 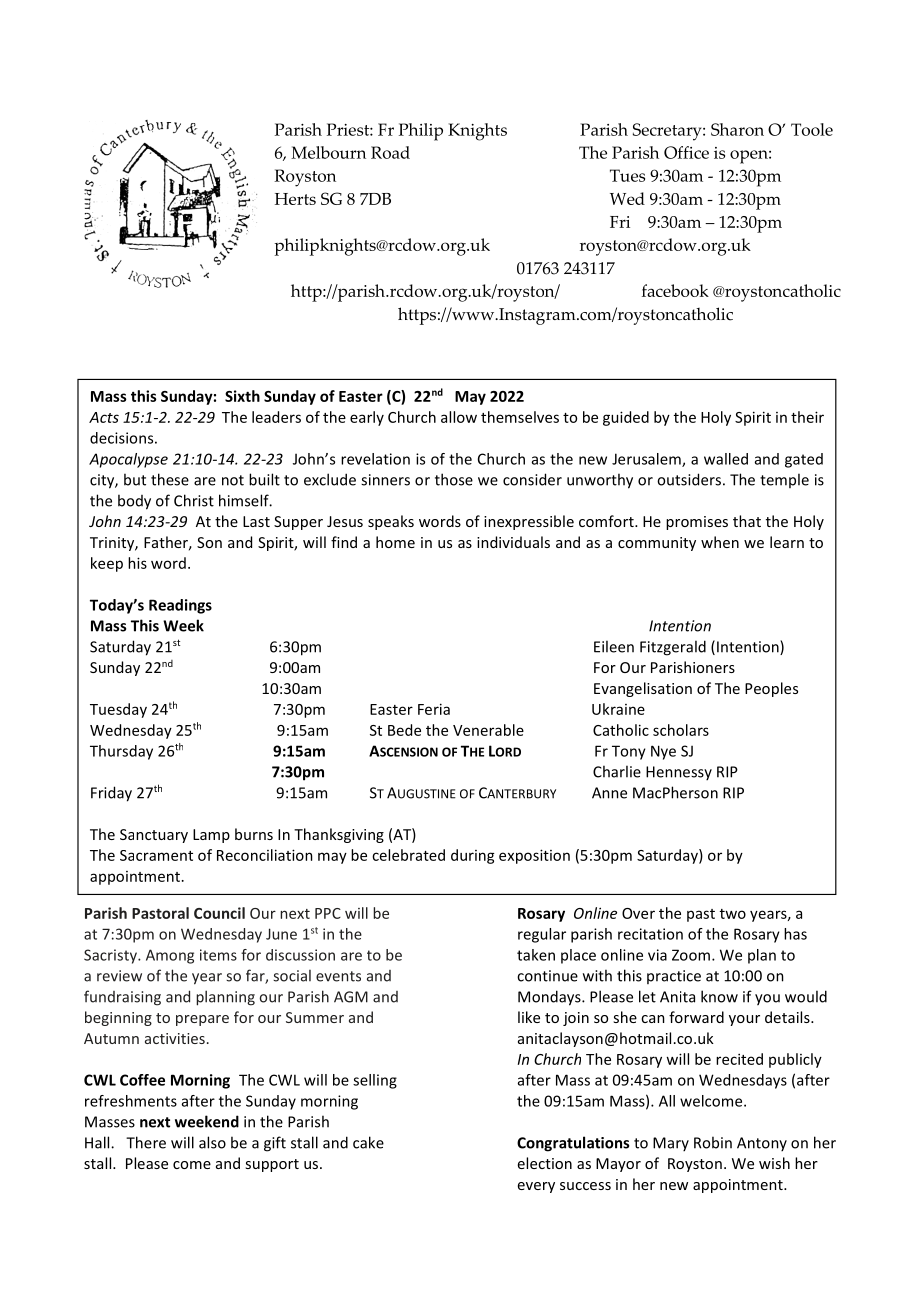 What do you see at coordinates (242, 396) in the document?
I see `Sixth` at bounding box center [242, 396].
